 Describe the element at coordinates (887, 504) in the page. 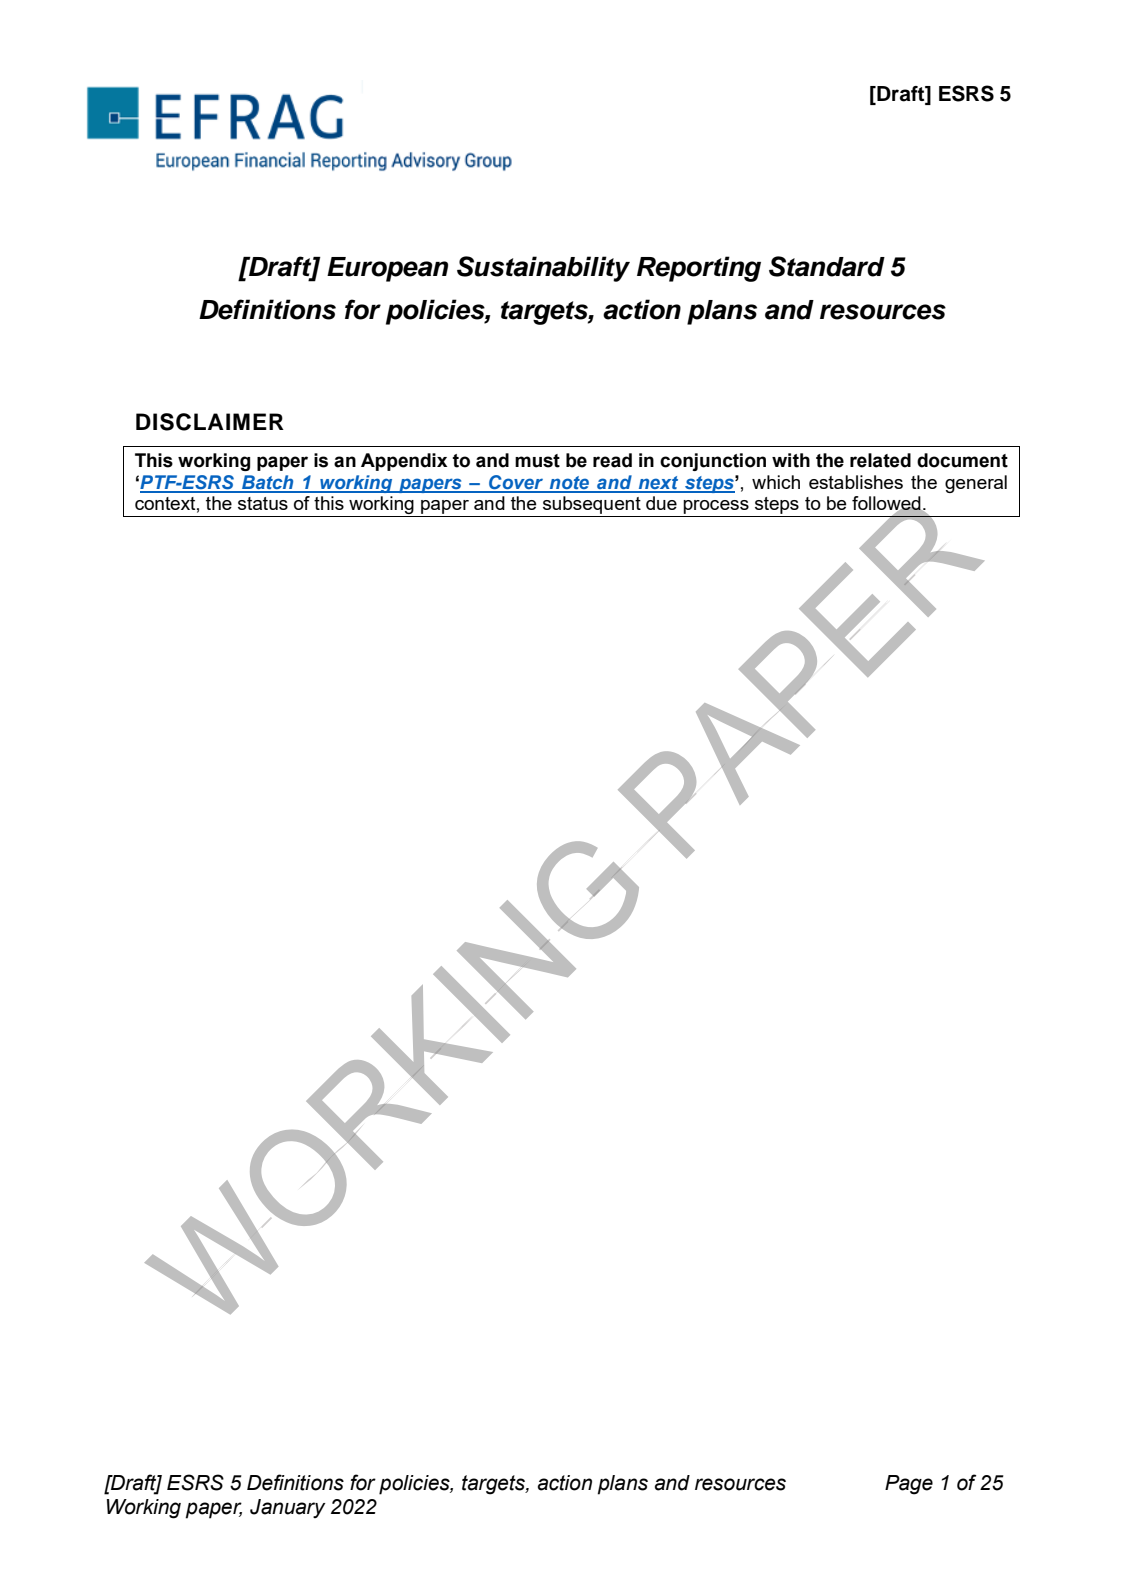

I see `followed` at that location.
